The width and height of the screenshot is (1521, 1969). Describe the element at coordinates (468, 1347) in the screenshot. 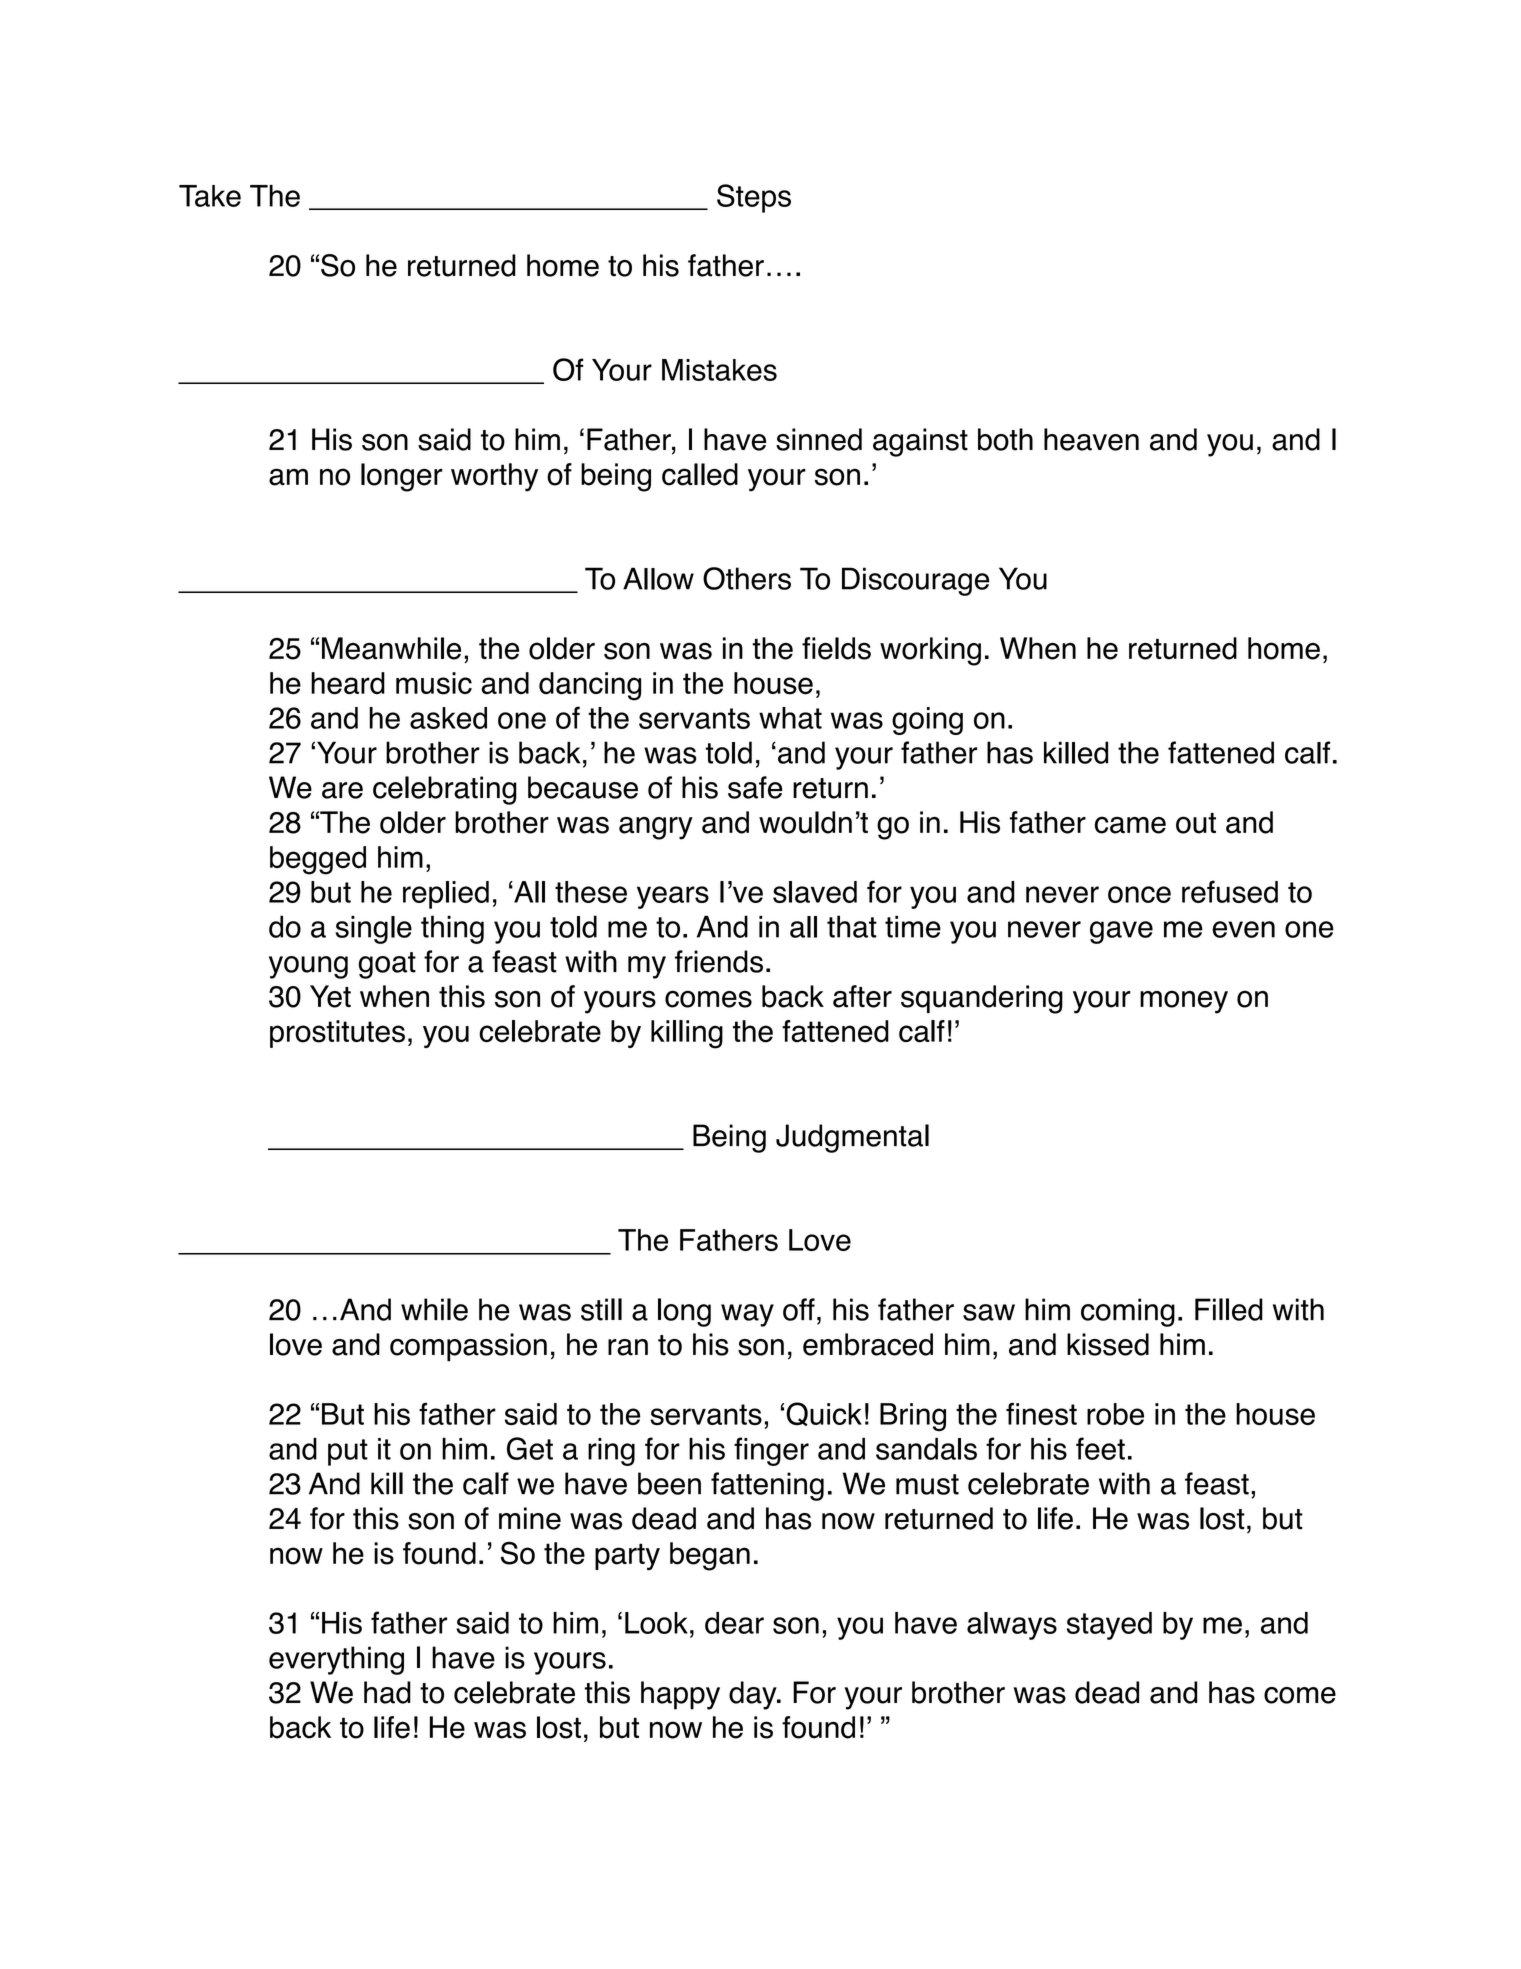

I see `compassion` at that location.
